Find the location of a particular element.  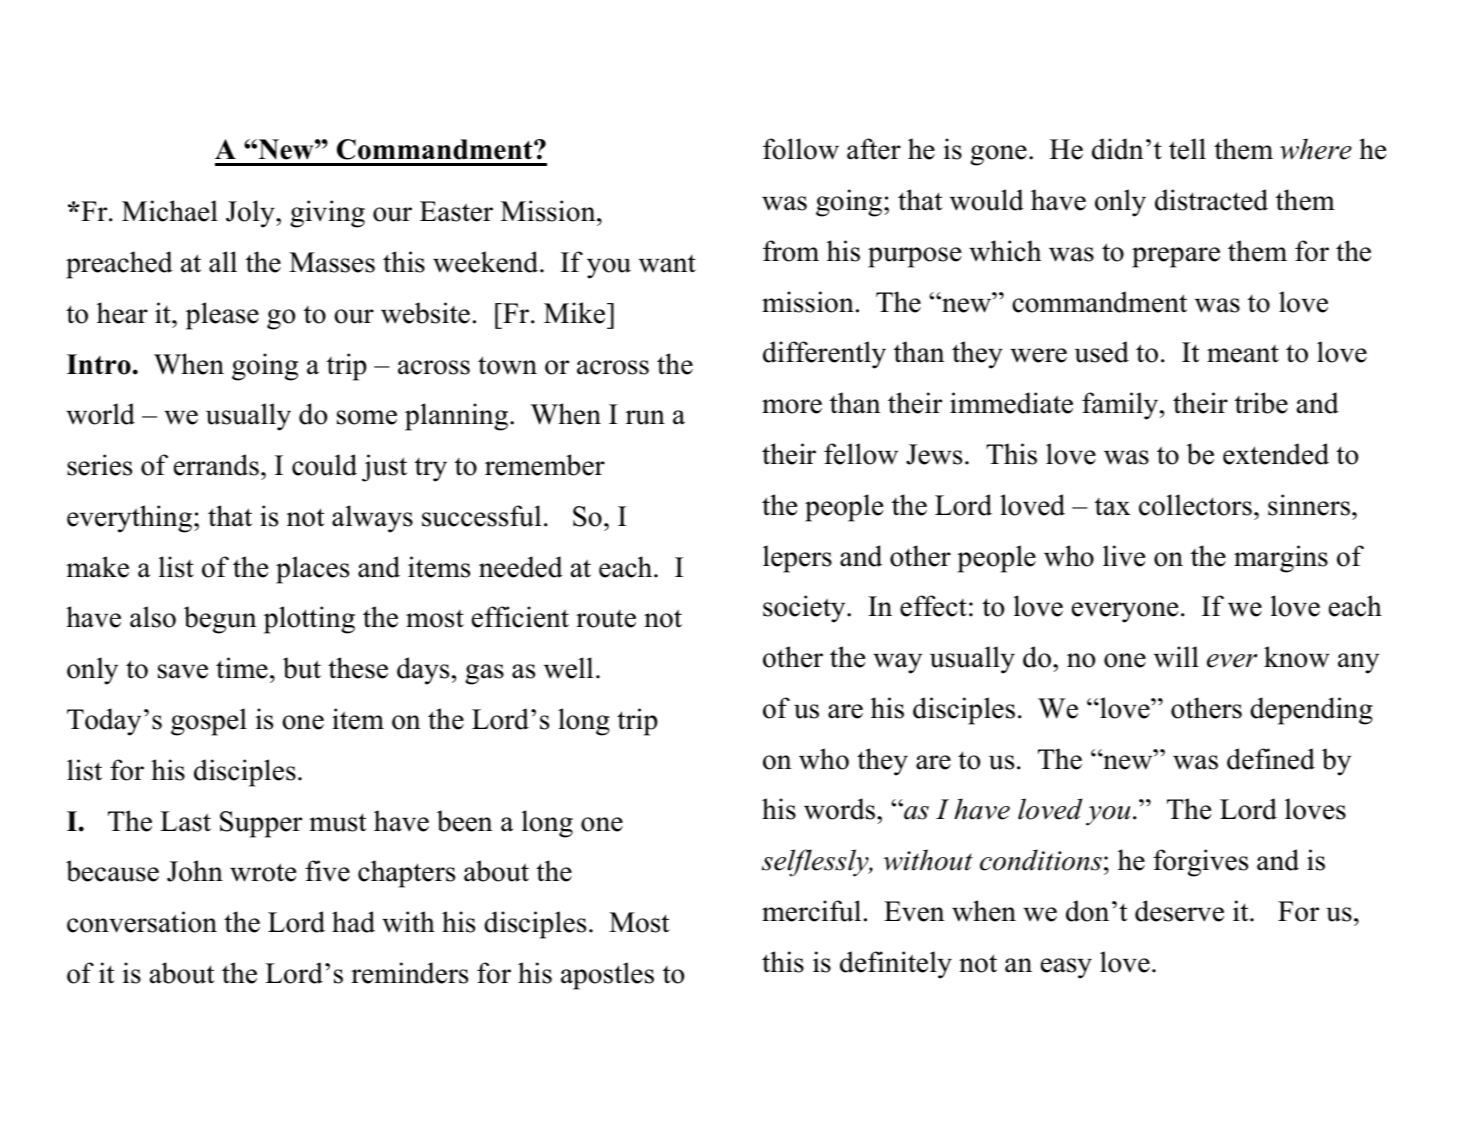

words is located at coordinates (841, 809).
